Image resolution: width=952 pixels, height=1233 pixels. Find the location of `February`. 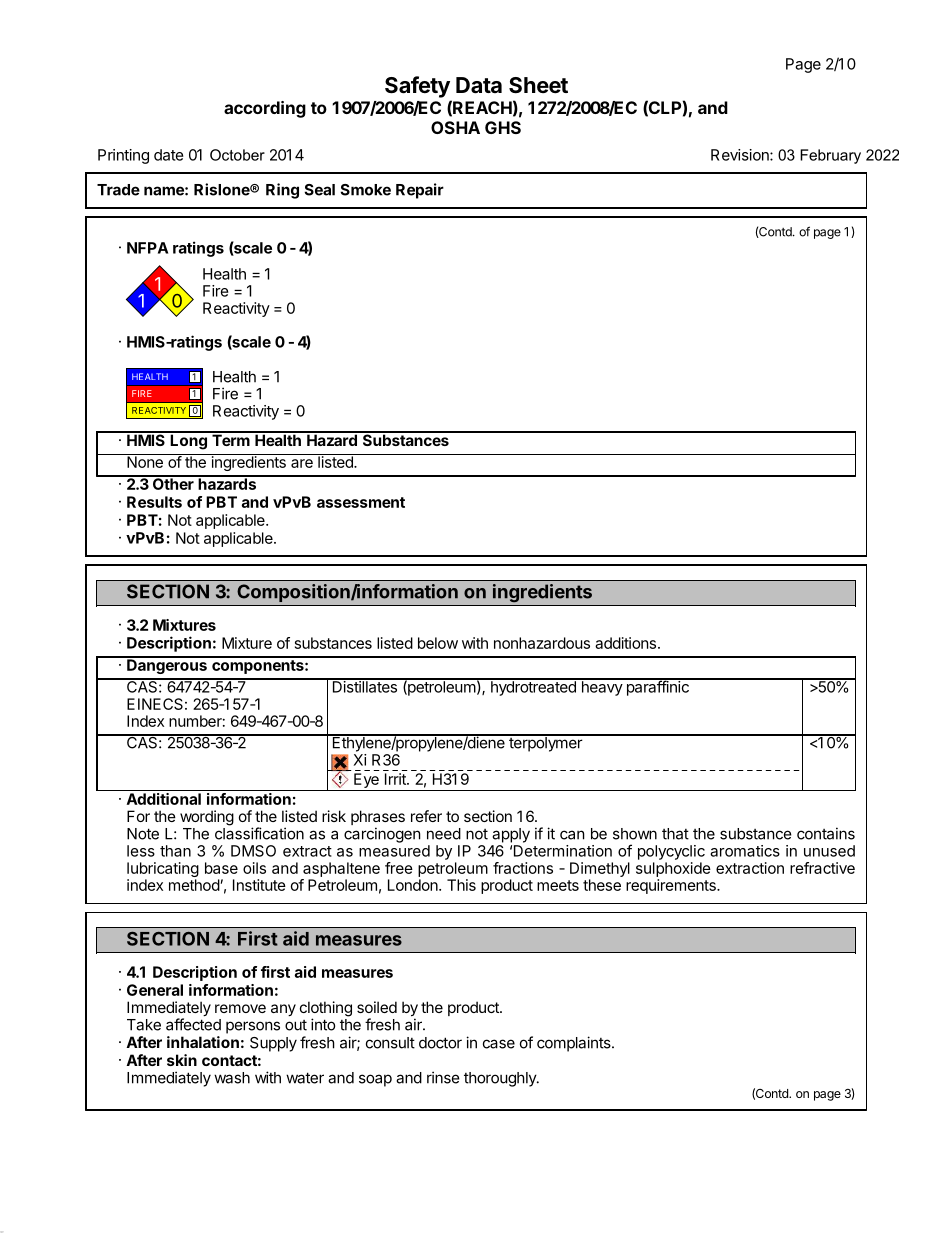

February is located at coordinates (830, 156).
